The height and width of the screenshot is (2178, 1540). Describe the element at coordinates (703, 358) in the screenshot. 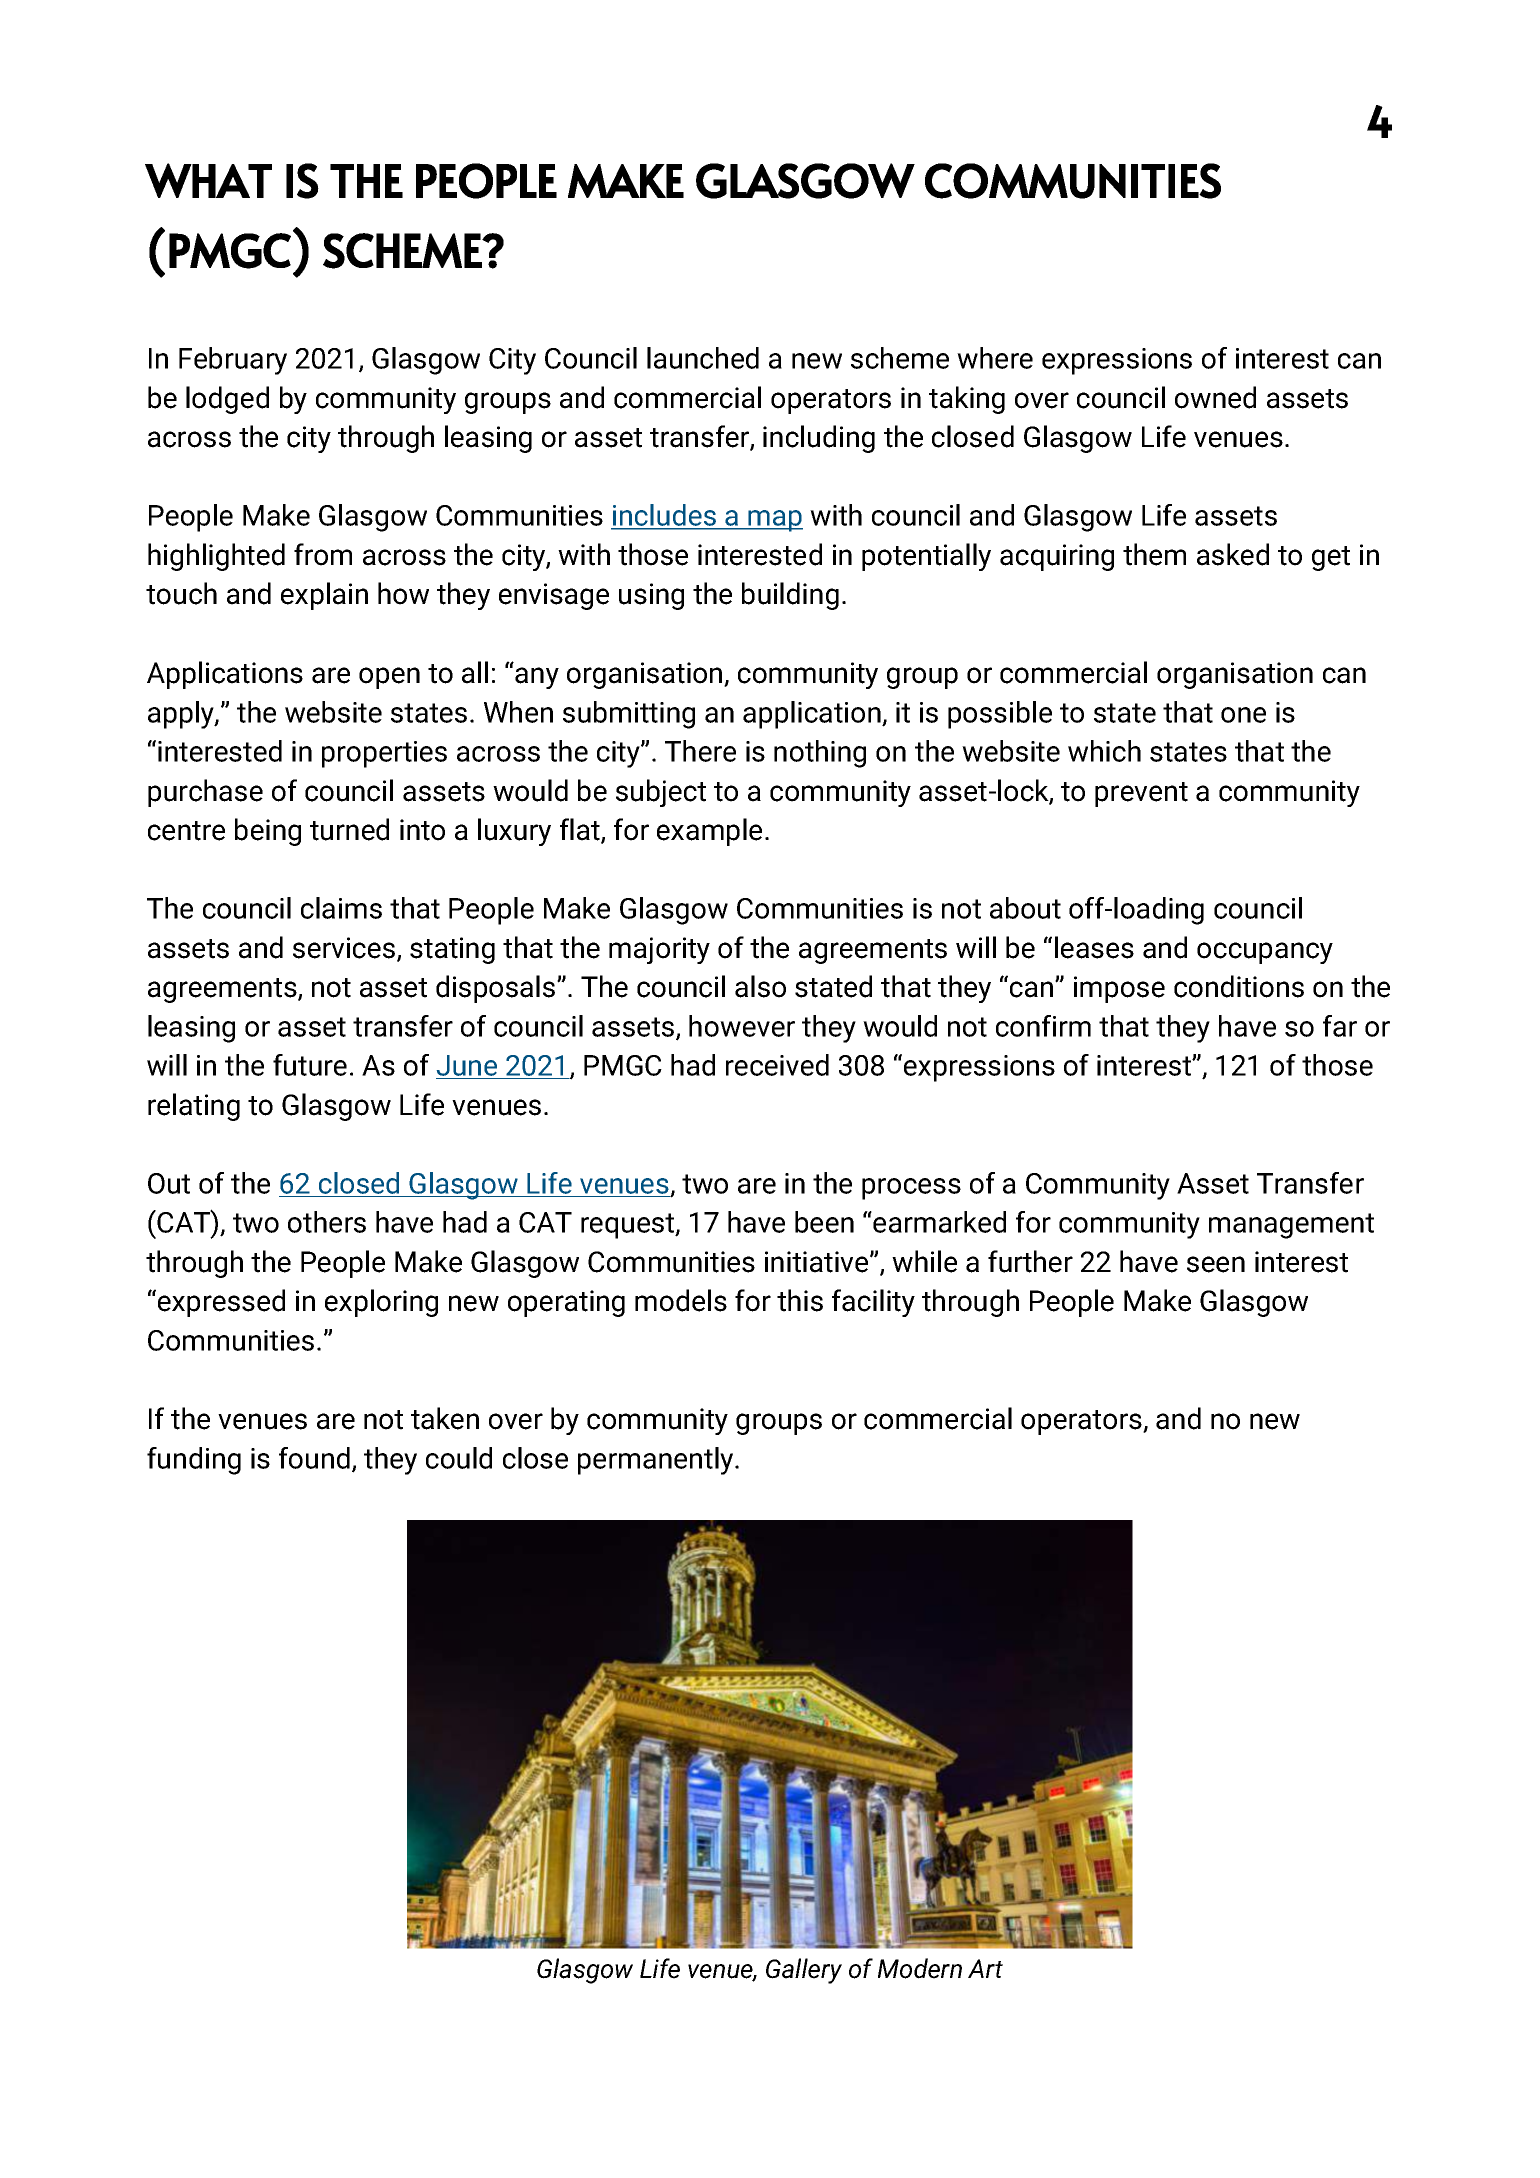

I see `launched` at that location.
